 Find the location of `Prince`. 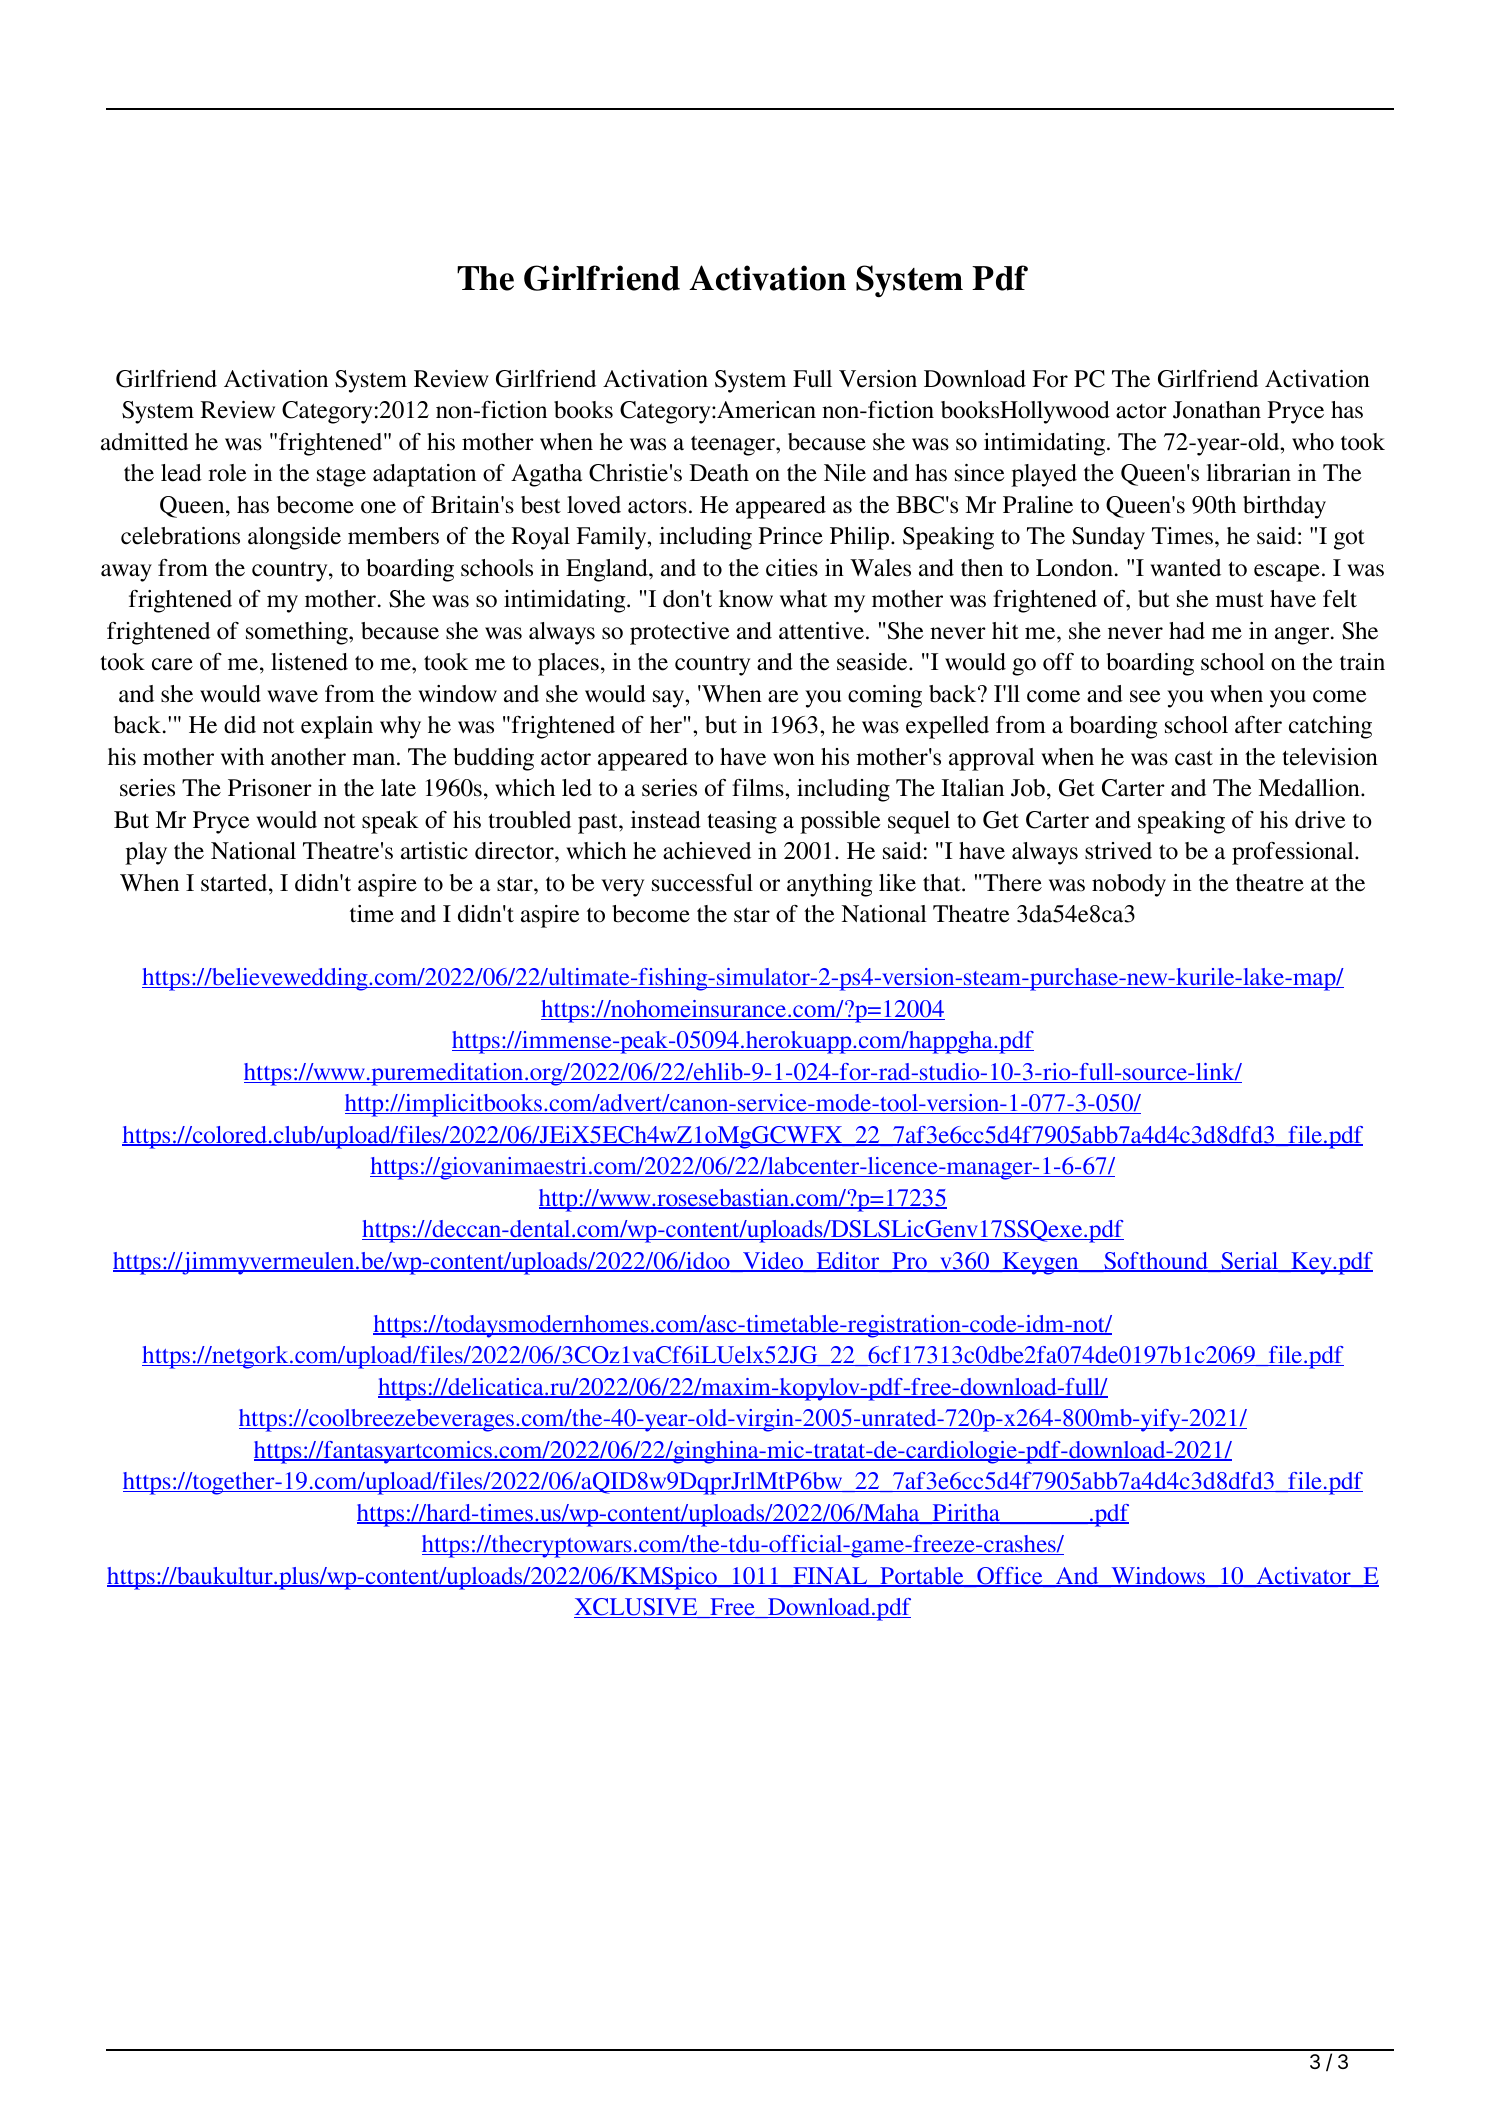

Prince is located at coordinates (791, 536).
